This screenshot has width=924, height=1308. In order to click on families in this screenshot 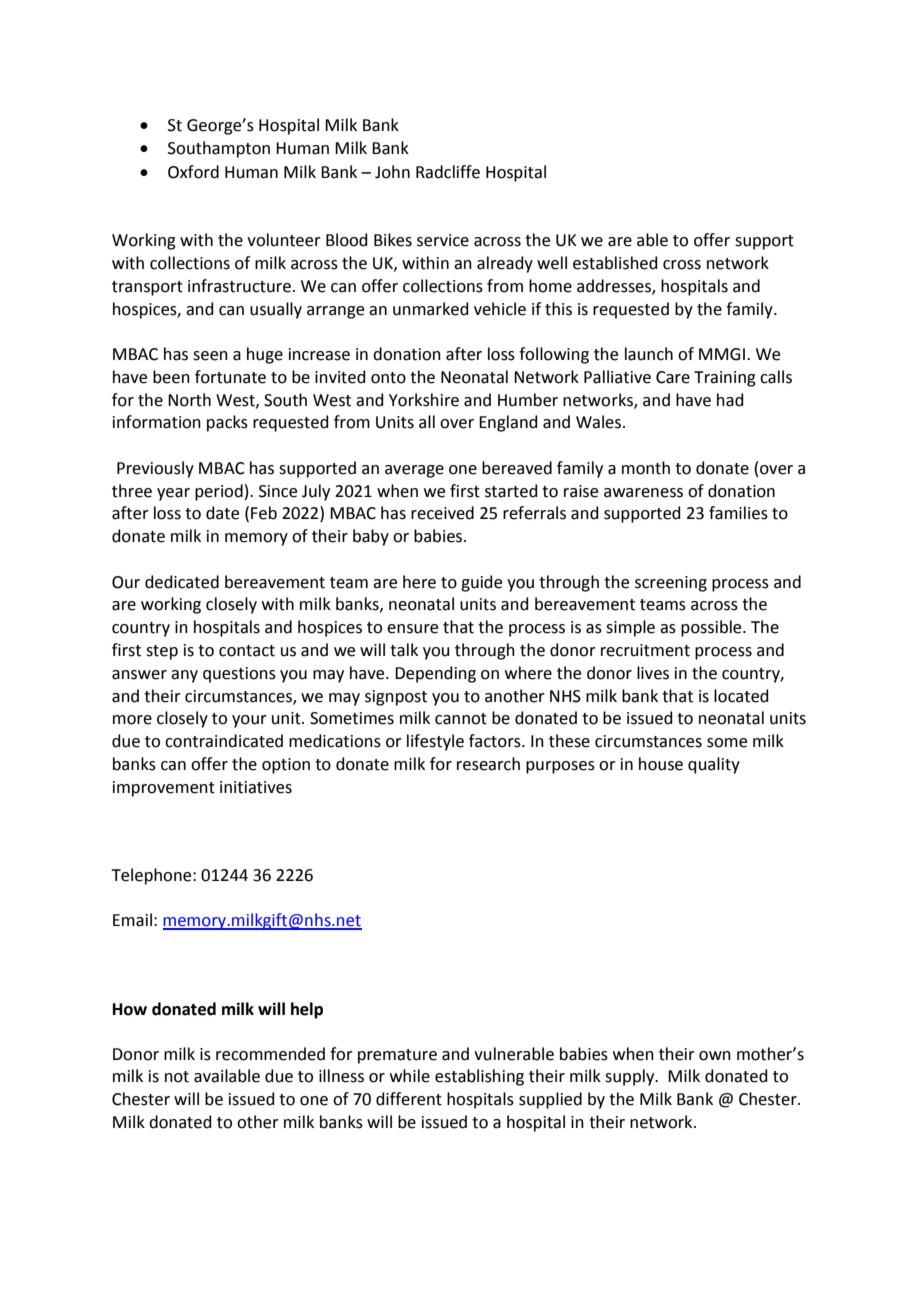, I will do `click(738, 513)`.
